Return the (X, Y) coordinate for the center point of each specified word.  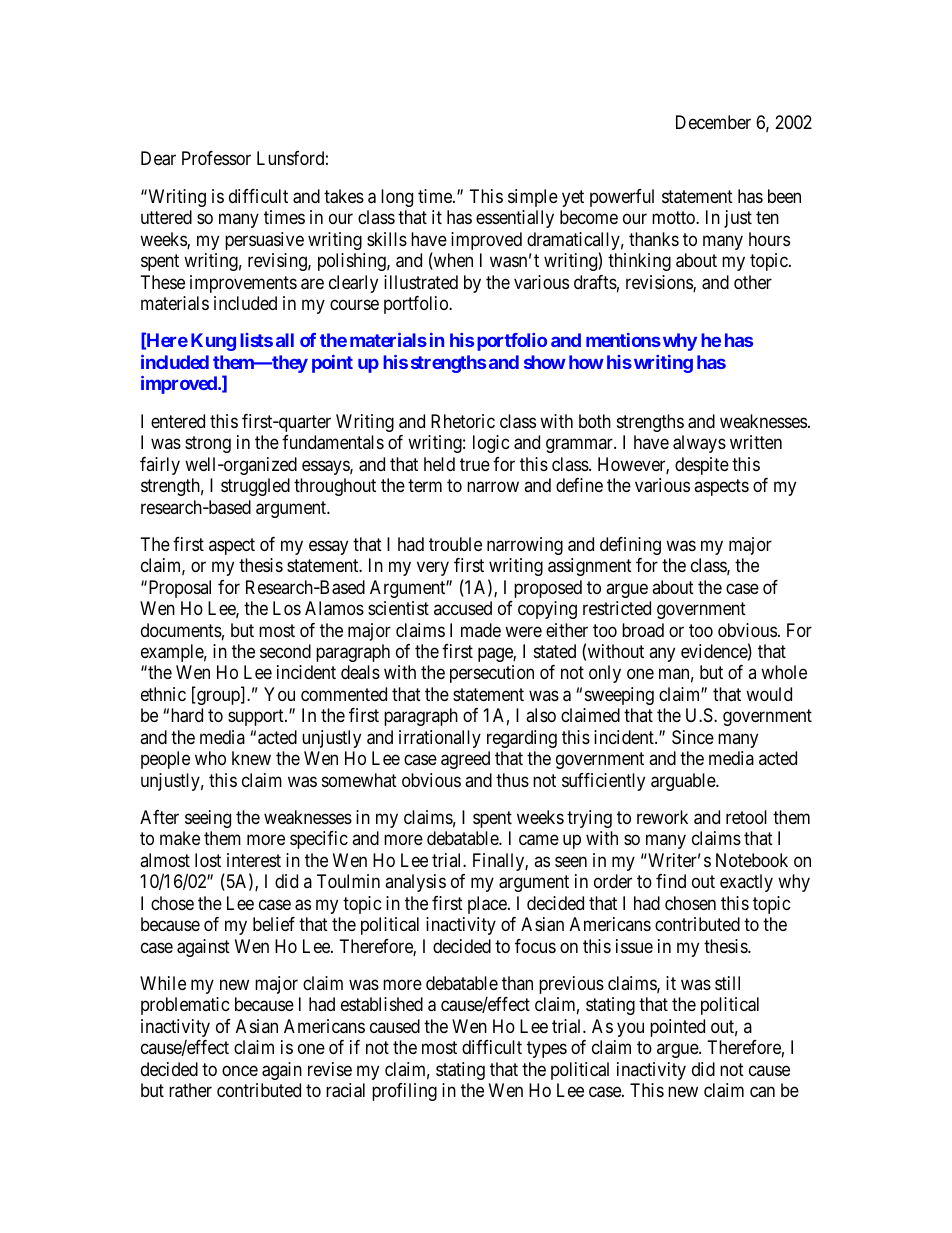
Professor (216, 158)
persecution (492, 674)
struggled (255, 487)
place (488, 905)
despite (702, 466)
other (753, 282)
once (240, 1070)
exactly (746, 883)
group (218, 697)
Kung (213, 342)
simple (533, 198)
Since (693, 737)
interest (254, 860)
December (713, 122)
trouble (455, 544)
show (545, 362)
